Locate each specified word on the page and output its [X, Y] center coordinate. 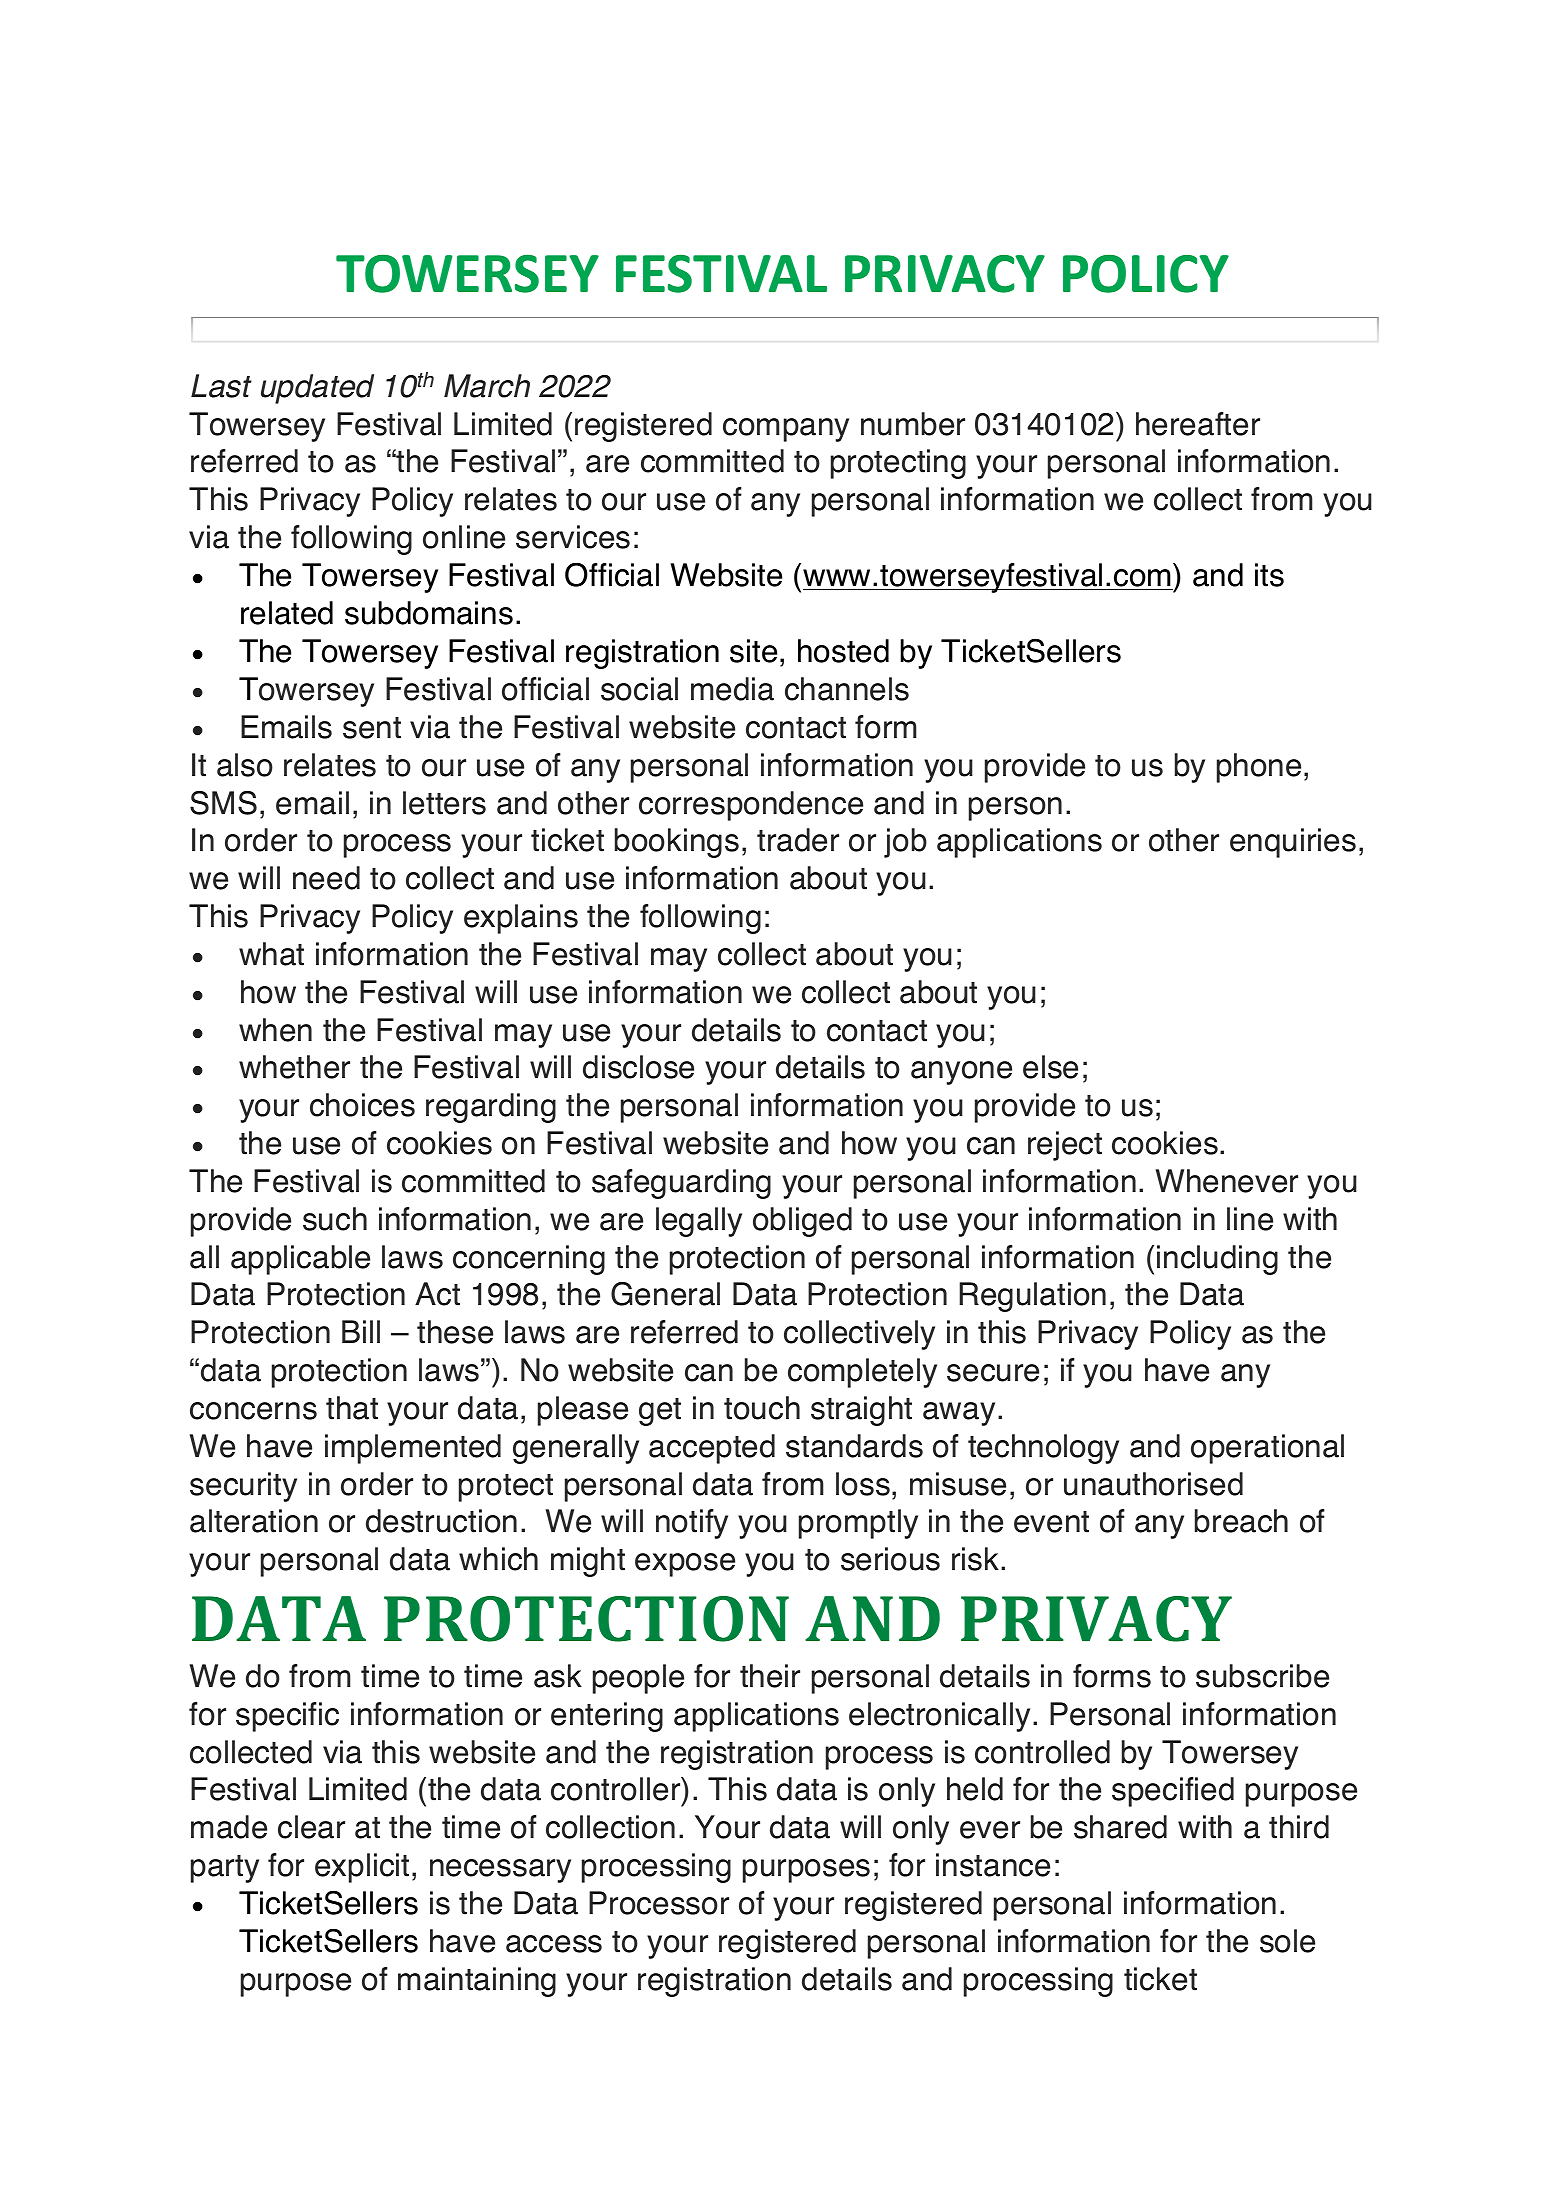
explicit [362, 1868]
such [335, 1219]
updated [317, 389]
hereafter [1198, 424]
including [1217, 1260]
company [786, 430]
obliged [802, 1222]
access [554, 1944]
